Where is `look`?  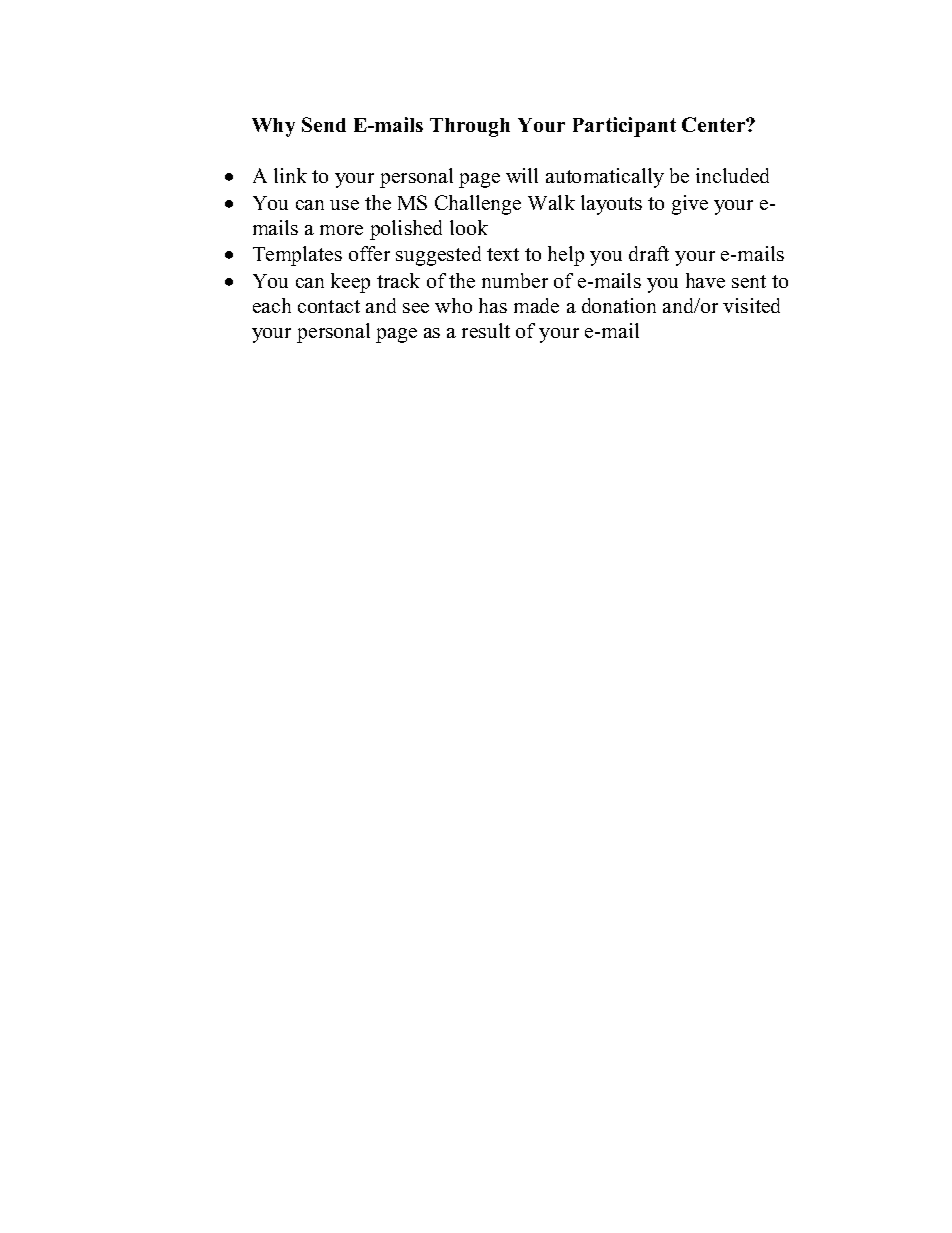
look is located at coordinates (469, 227).
